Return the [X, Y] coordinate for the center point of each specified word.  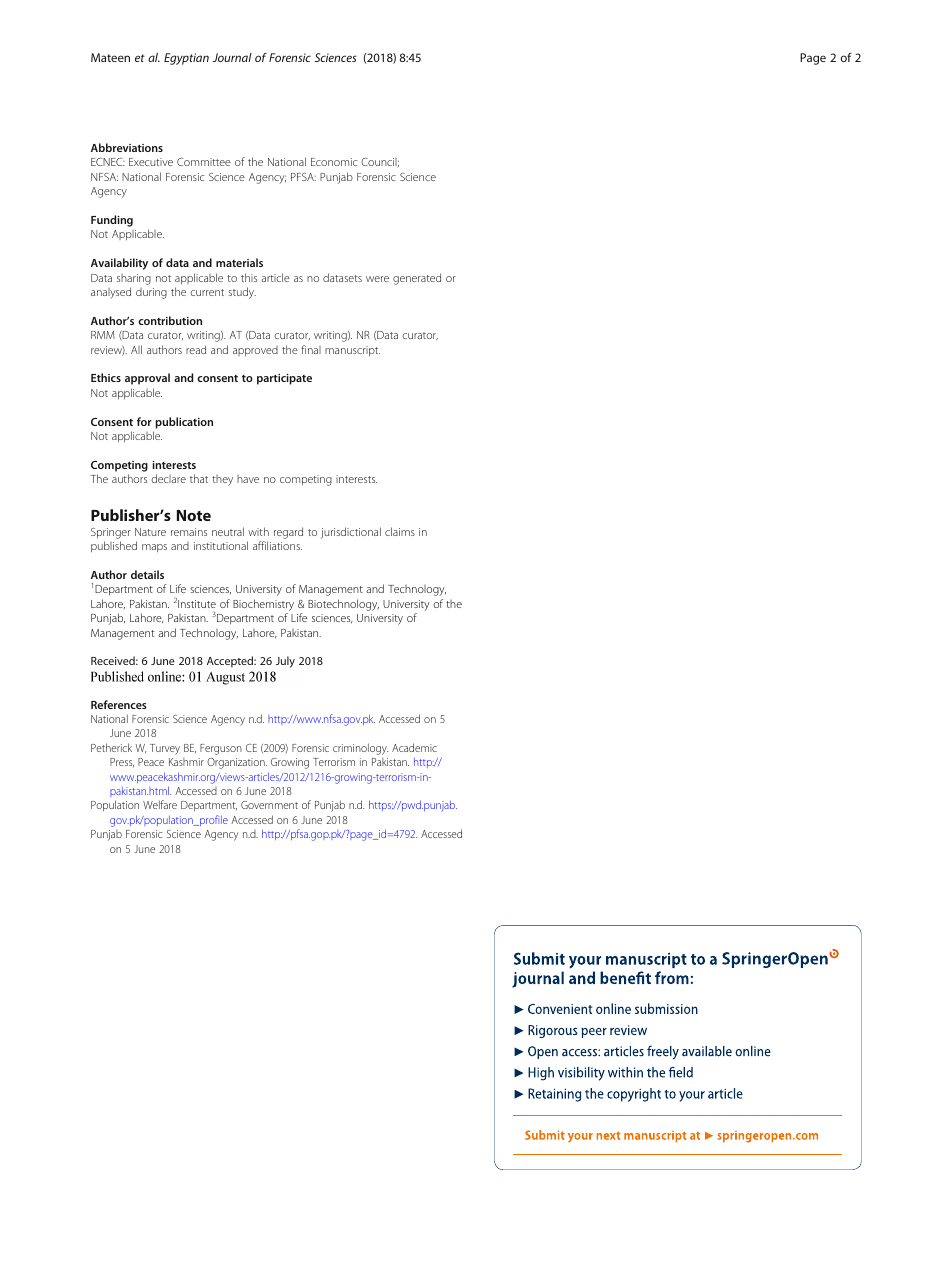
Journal [232, 57]
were [377, 279]
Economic [334, 162]
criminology [360, 749]
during [151, 293]
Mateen [110, 57]
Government [269, 805]
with [258, 531]
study [242, 293]
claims [400, 531]
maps [154, 548]
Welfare [160, 804]
